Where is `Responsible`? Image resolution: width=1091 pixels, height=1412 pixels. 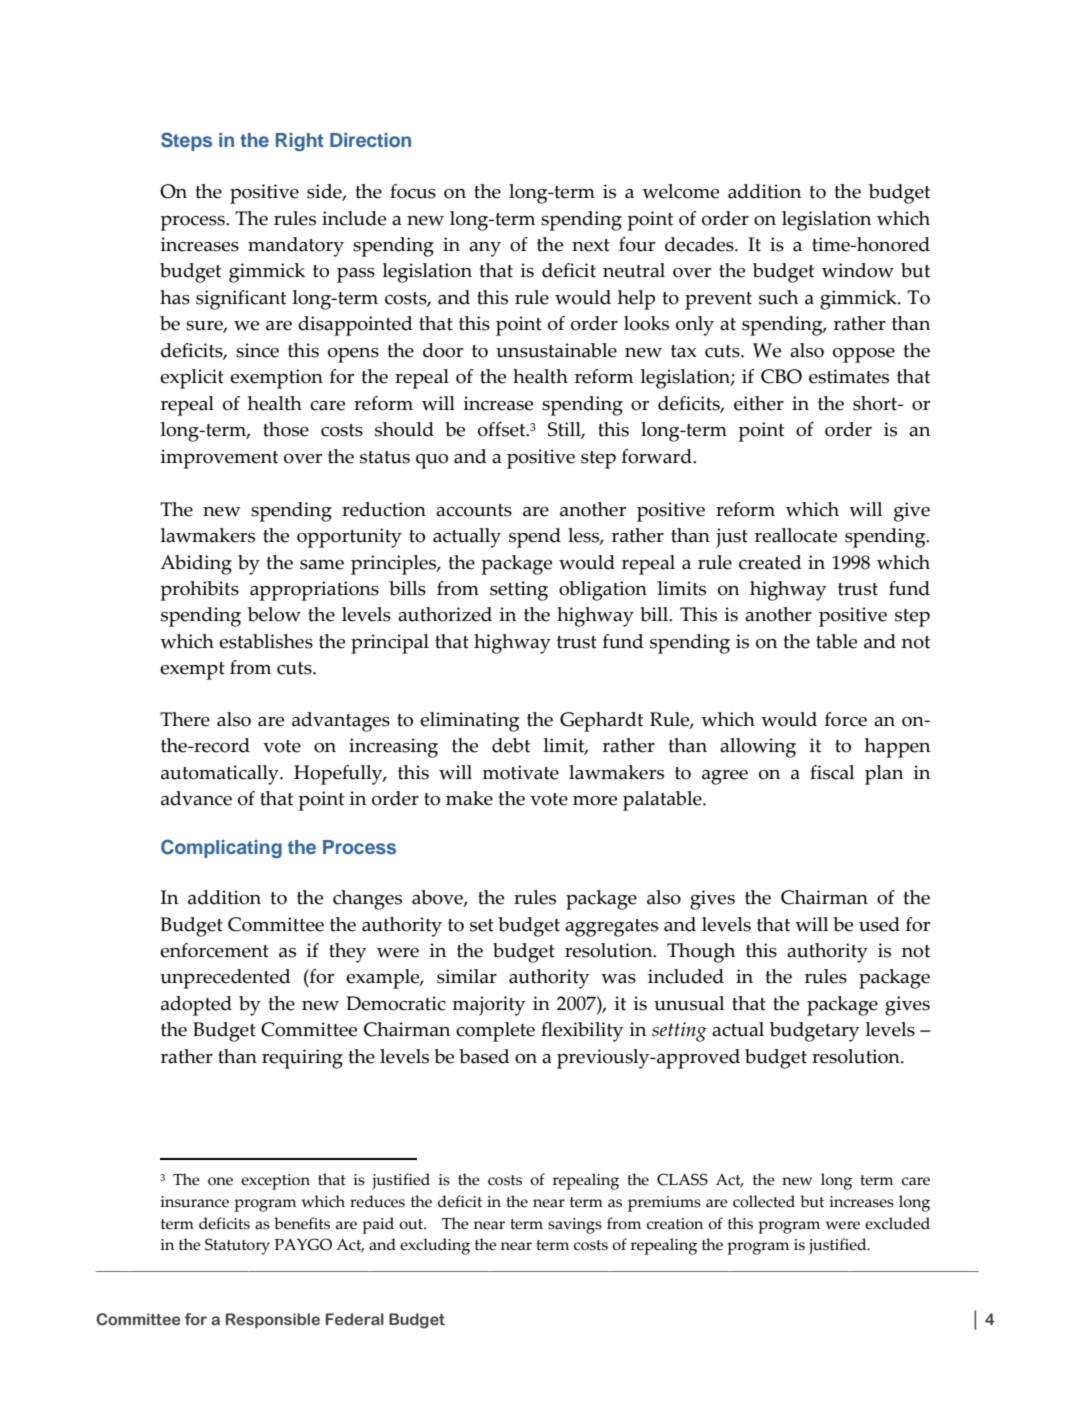
Responsible is located at coordinates (273, 1320).
